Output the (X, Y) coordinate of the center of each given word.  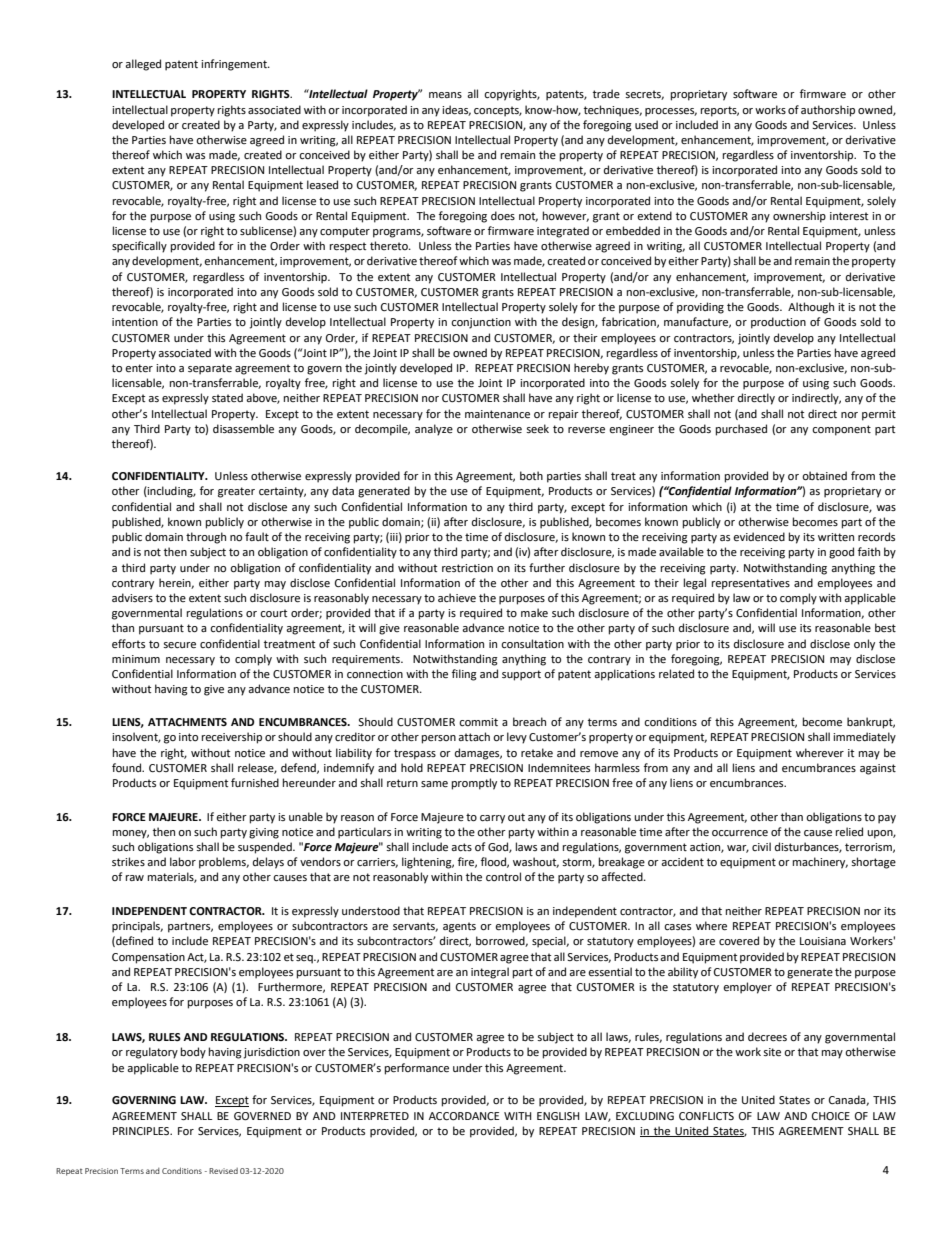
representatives (751, 584)
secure (179, 645)
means (445, 95)
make (534, 613)
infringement (235, 65)
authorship (828, 111)
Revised (223, 1171)
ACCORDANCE (464, 1116)
